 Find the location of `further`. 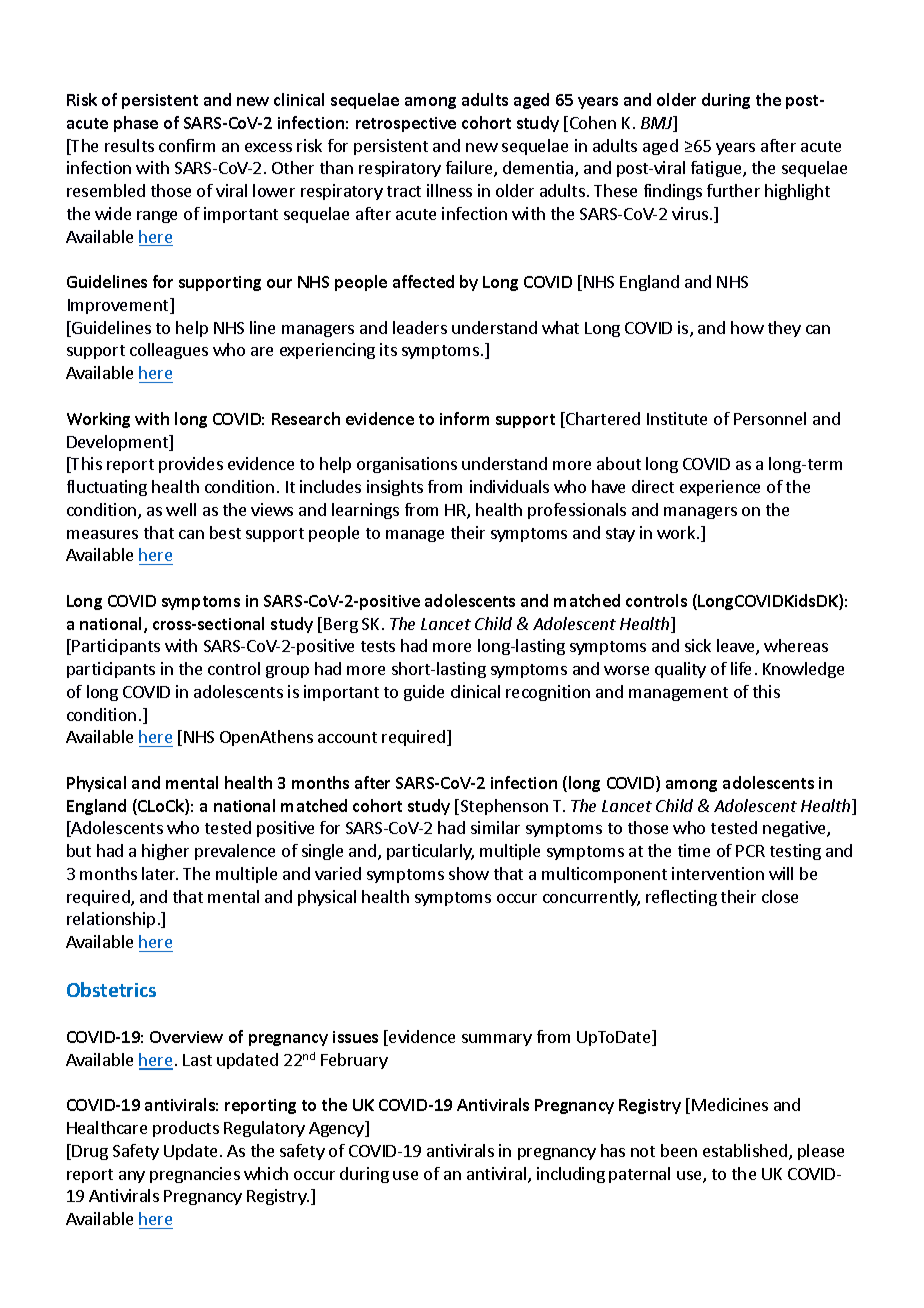

further is located at coordinates (733, 190).
